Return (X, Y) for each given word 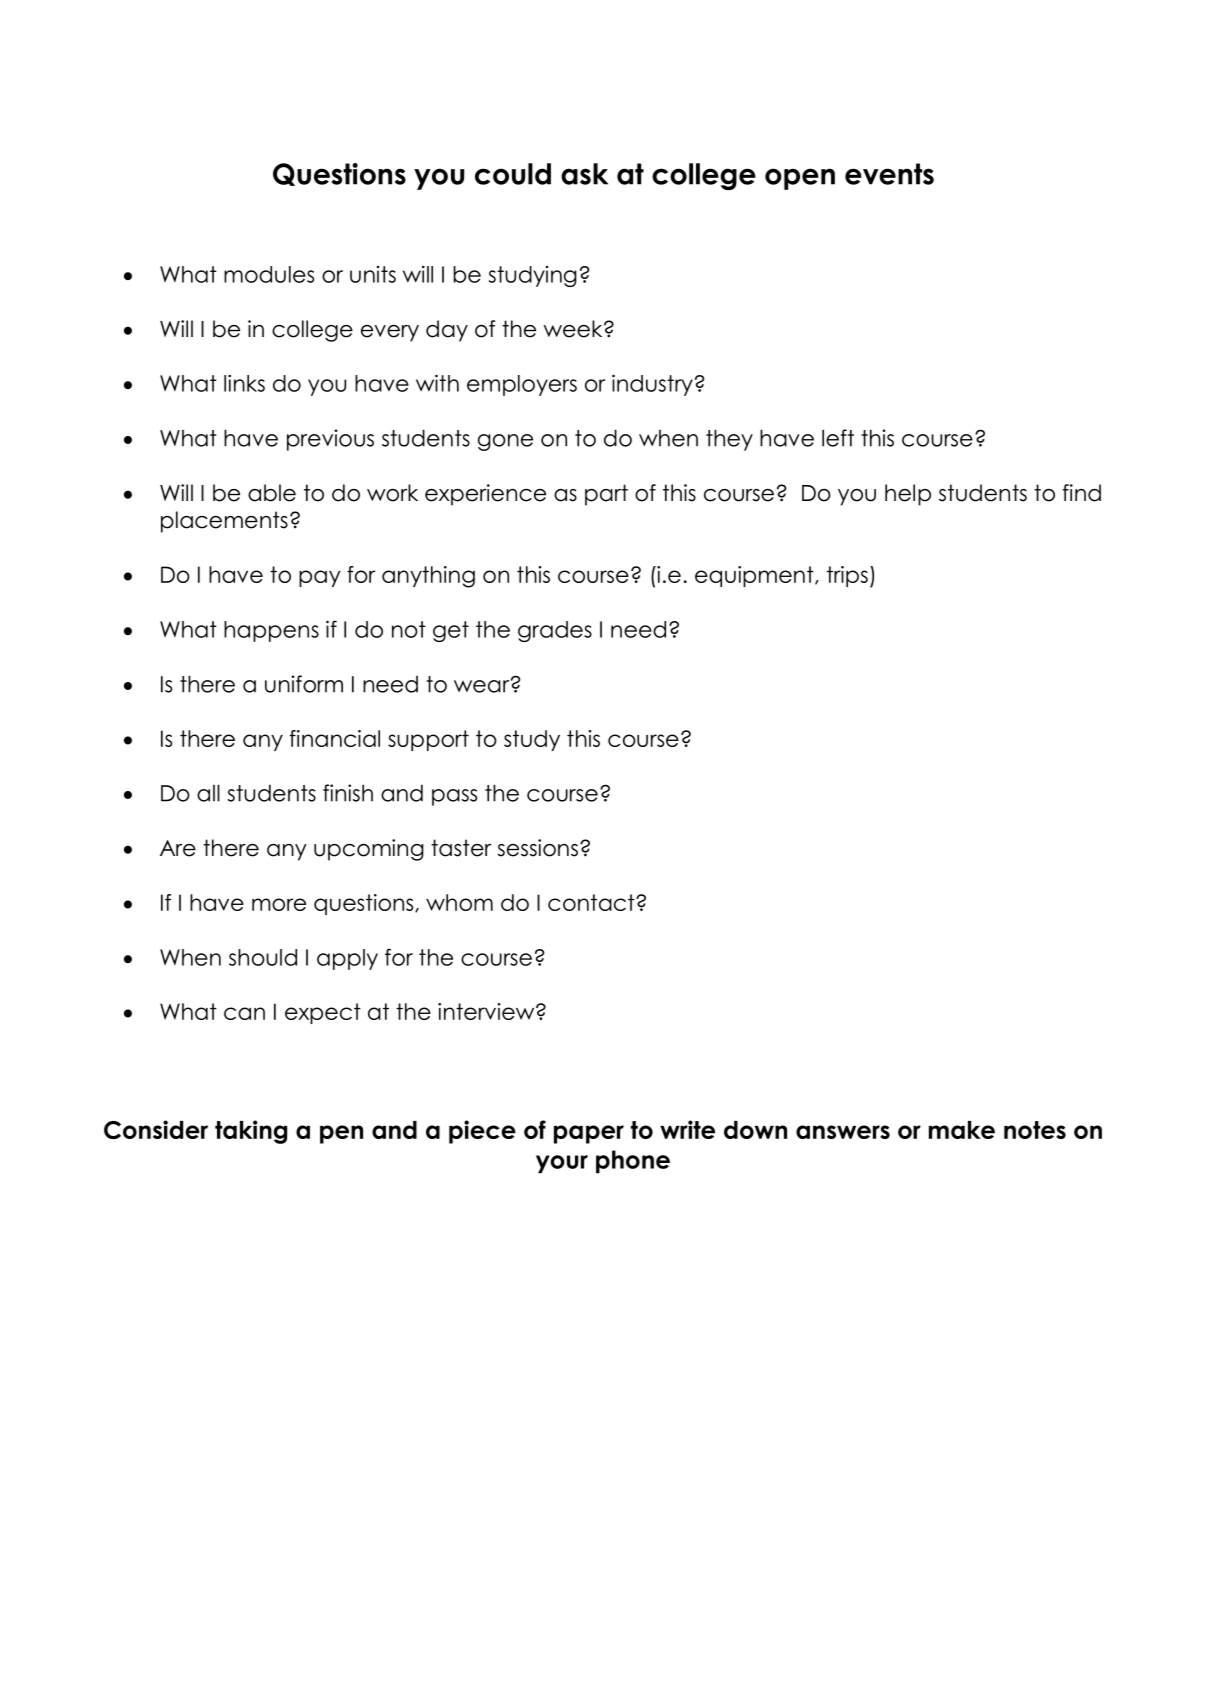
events (889, 174)
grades (555, 631)
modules (269, 274)
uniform (304, 684)
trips (847, 576)
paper (589, 1134)
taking (251, 1132)
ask (584, 174)
